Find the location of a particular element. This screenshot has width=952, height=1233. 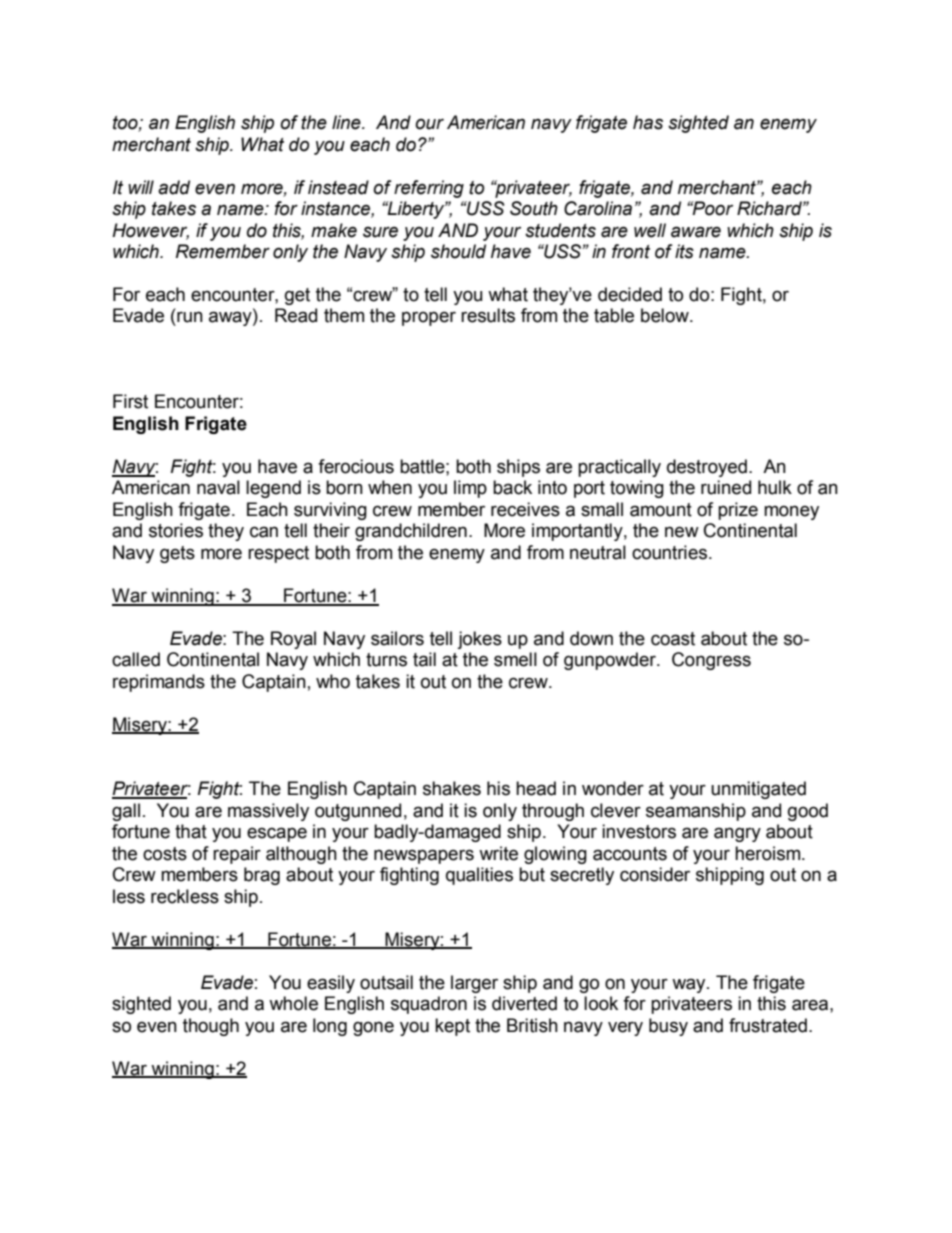

larger is located at coordinates (474, 984).
